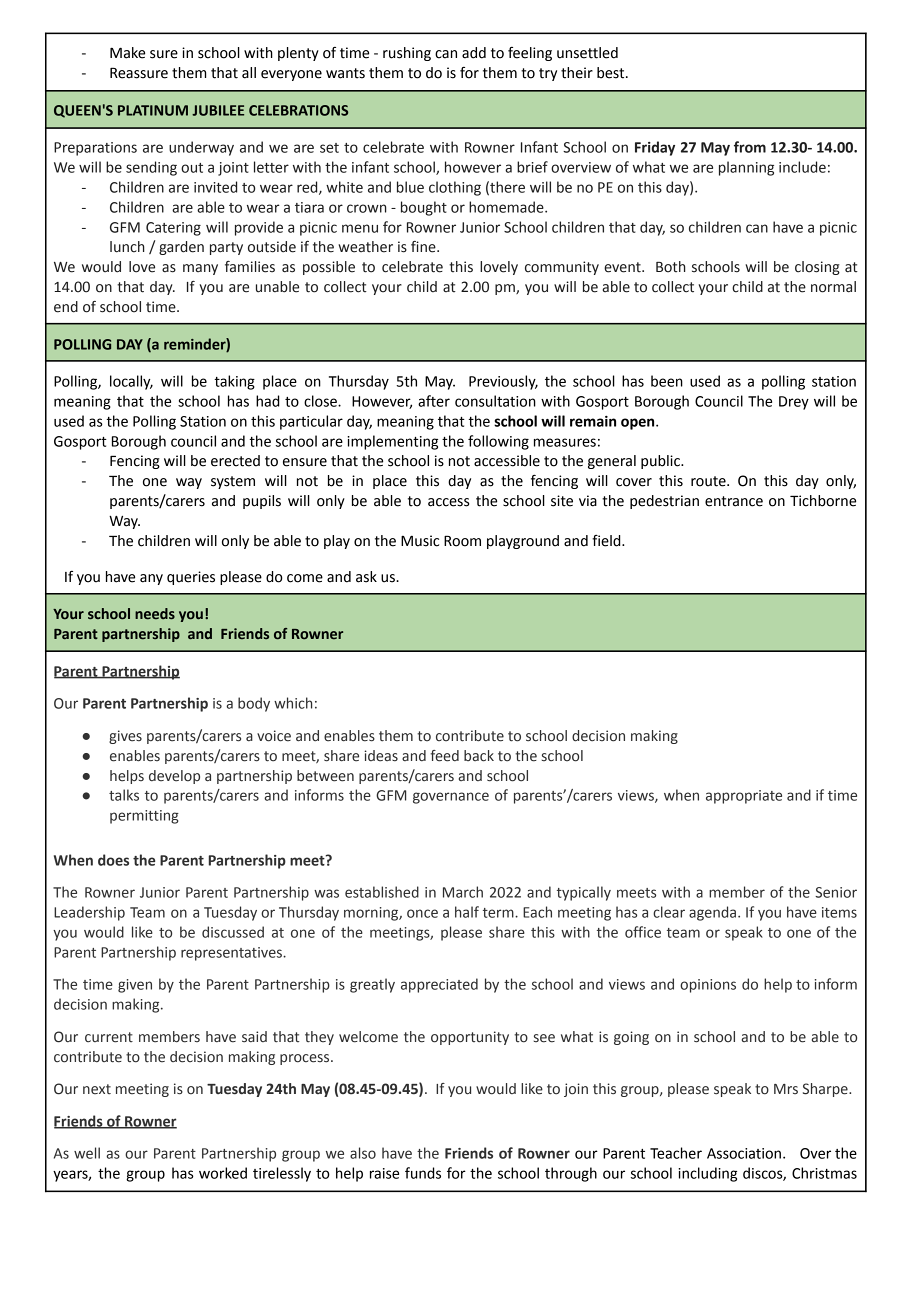  Describe the element at coordinates (223, 1173) in the screenshot. I see `worked` at that location.
